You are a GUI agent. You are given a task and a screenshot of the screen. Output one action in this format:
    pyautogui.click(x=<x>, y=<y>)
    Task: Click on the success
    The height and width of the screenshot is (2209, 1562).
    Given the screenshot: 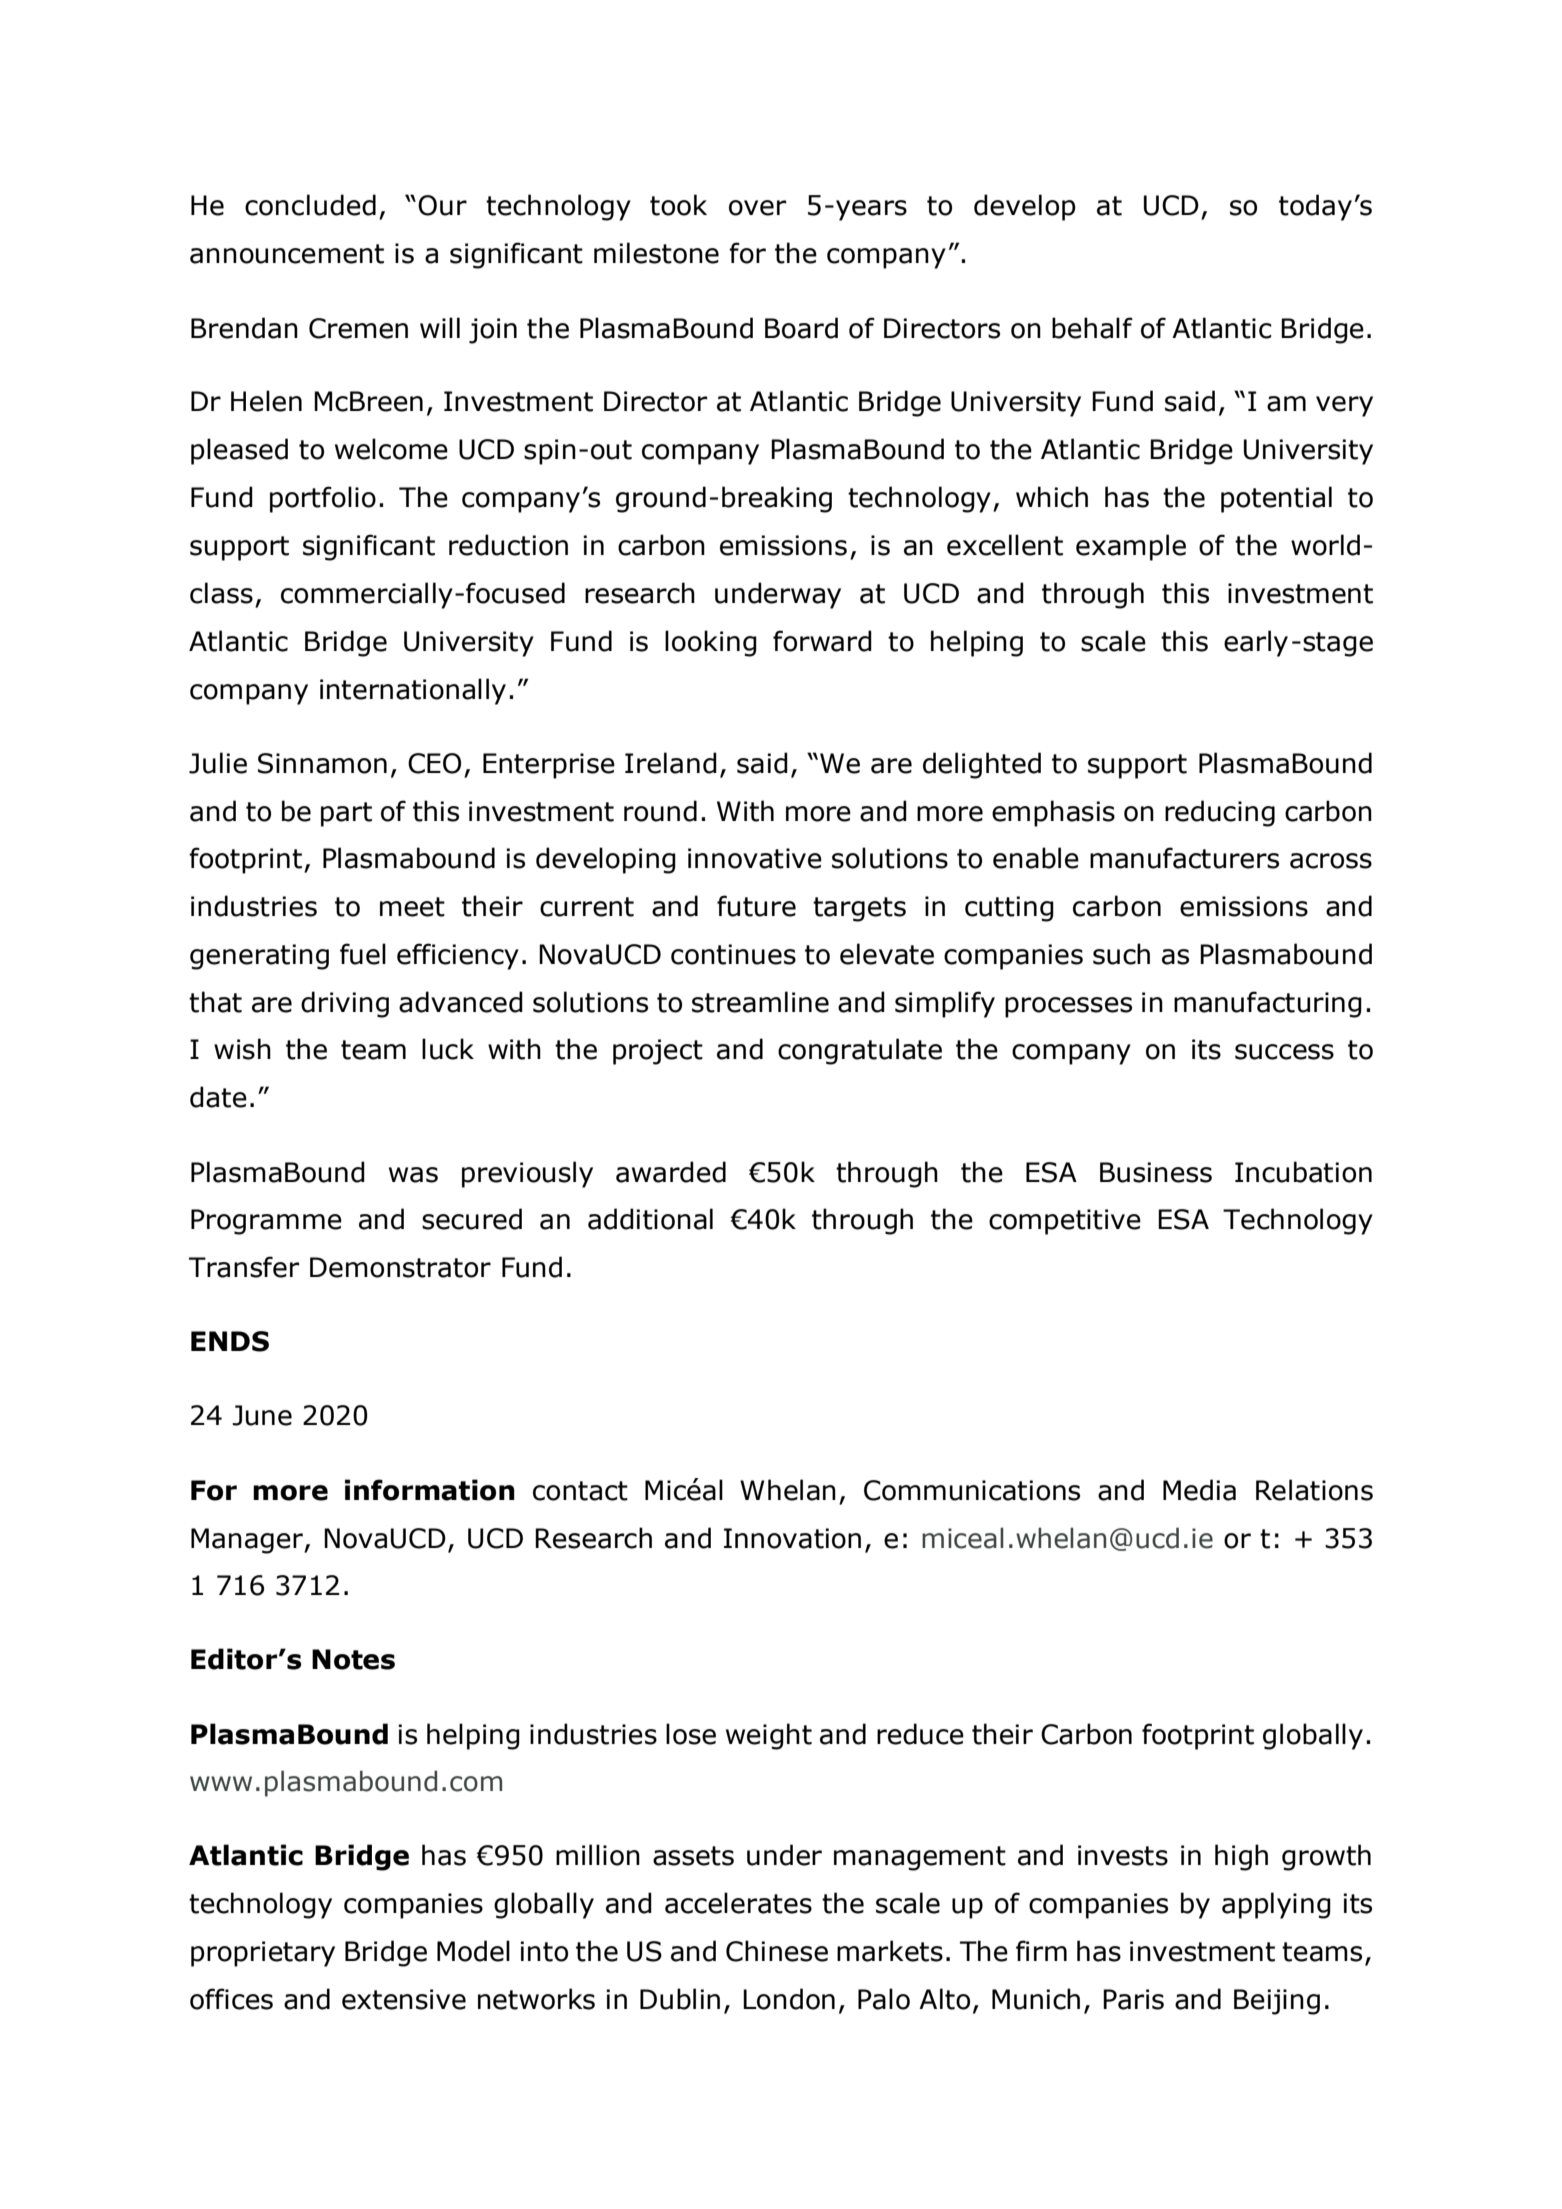 What is the action you would take?
    pyautogui.click(x=1284, y=1052)
